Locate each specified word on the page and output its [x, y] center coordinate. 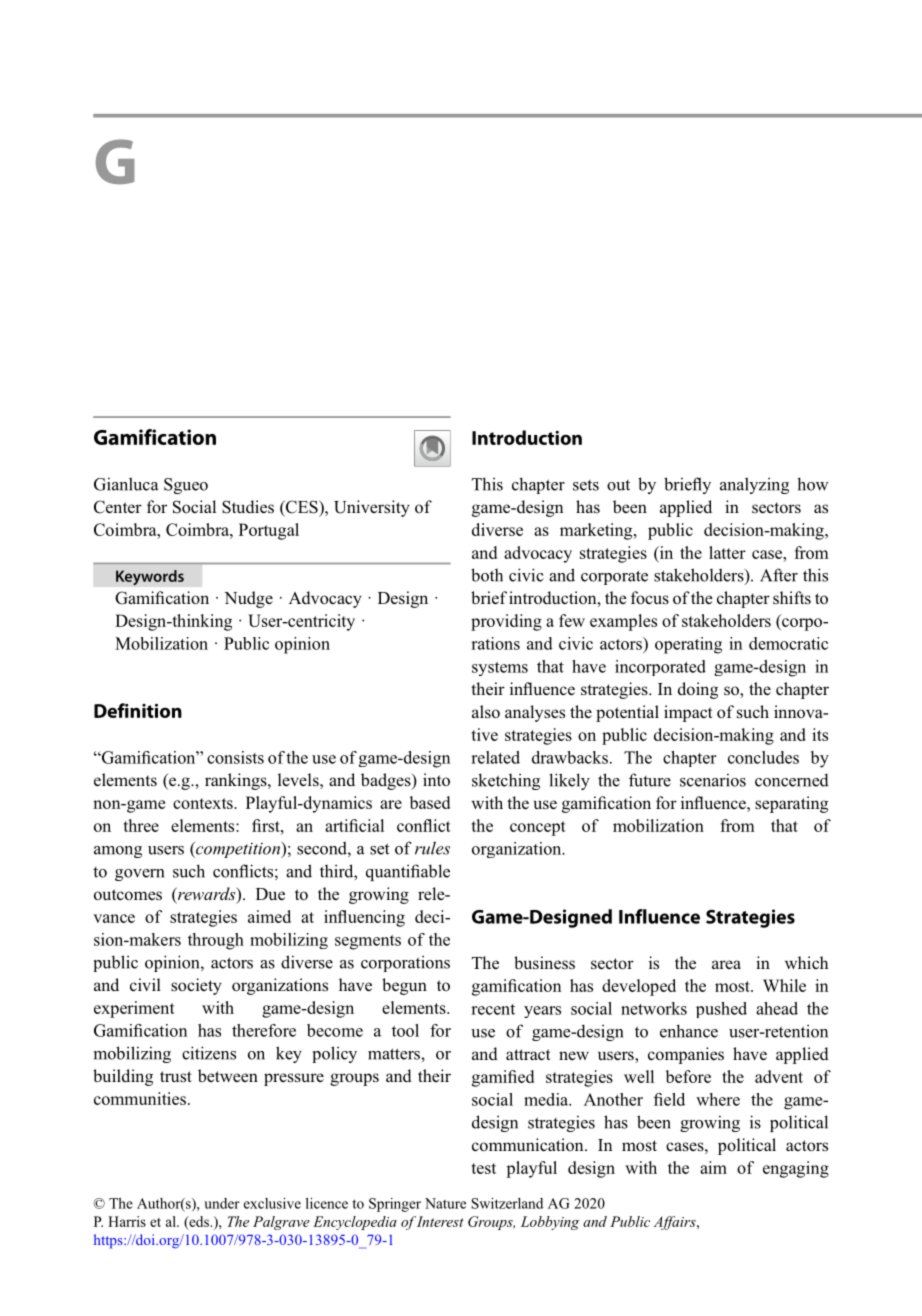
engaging [796, 1169]
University [372, 508]
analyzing [754, 485]
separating [791, 804]
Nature [445, 1203]
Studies [248, 507]
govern [139, 875]
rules [432, 848]
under [222, 1203]
